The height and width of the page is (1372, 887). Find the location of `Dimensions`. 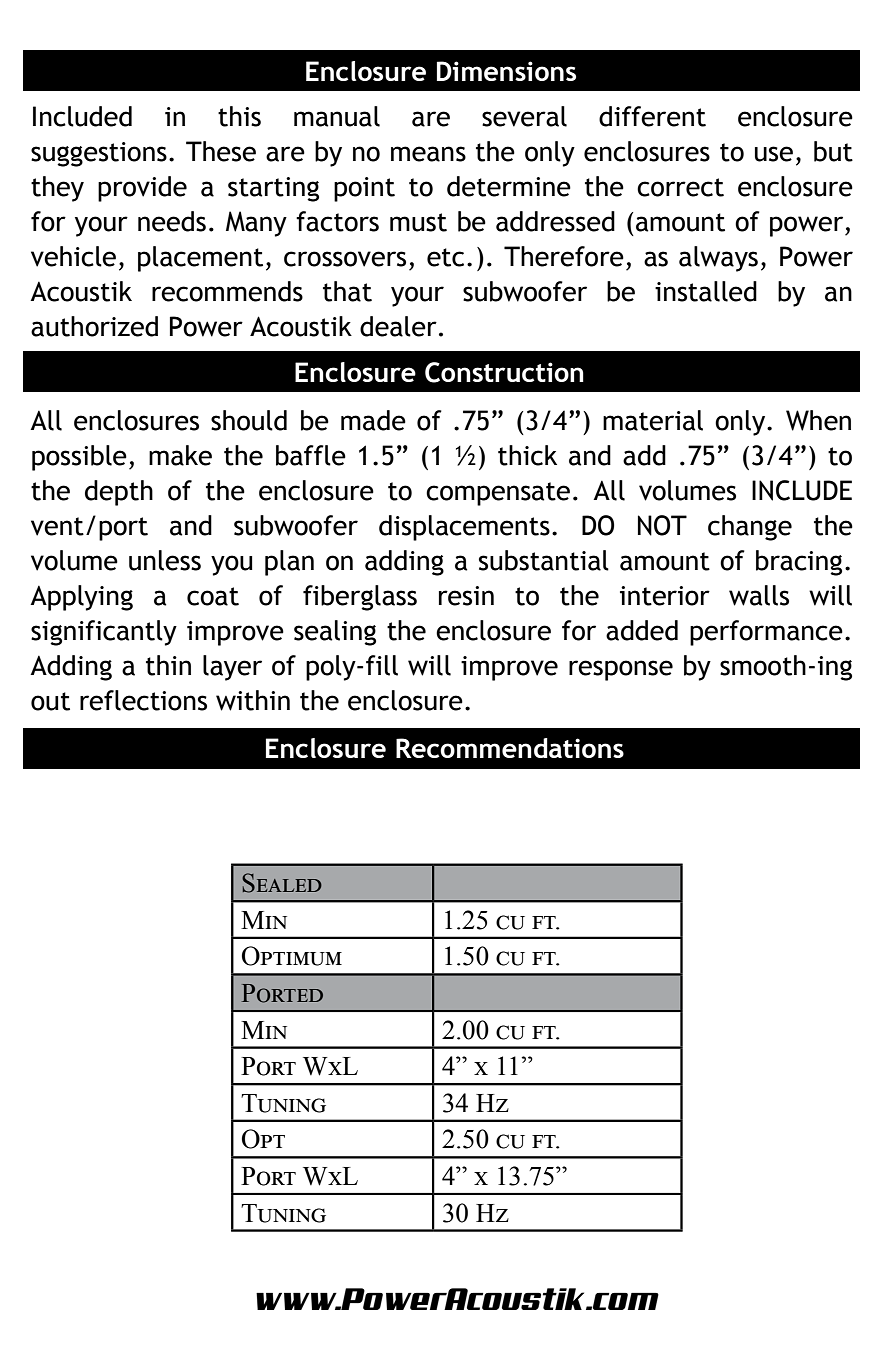

Dimensions is located at coordinates (506, 71).
